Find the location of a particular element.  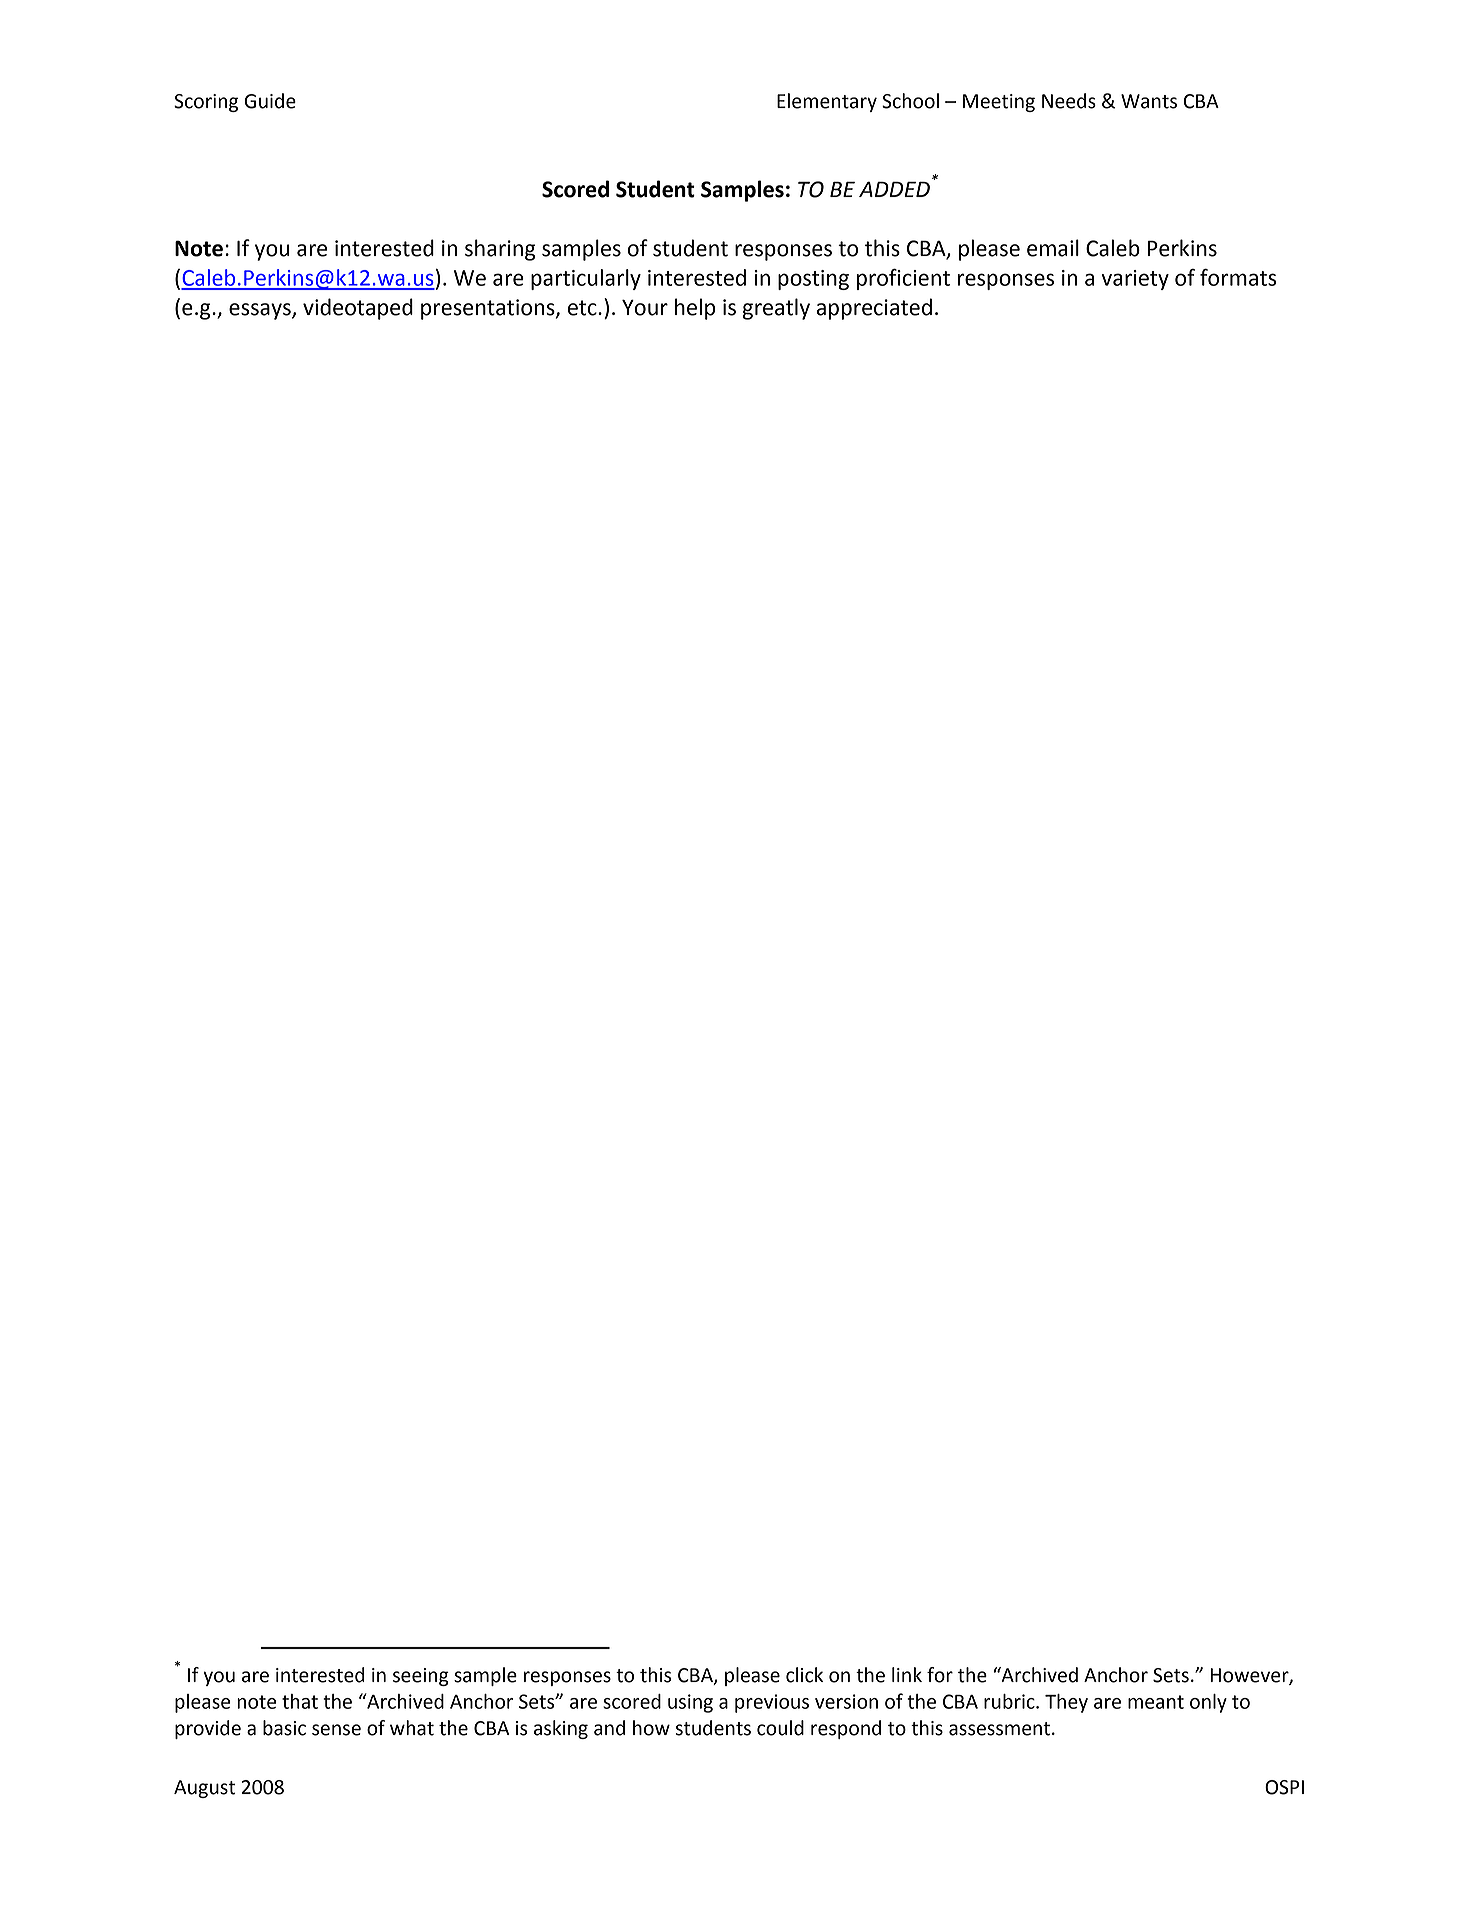

Elementary is located at coordinates (827, 102).
